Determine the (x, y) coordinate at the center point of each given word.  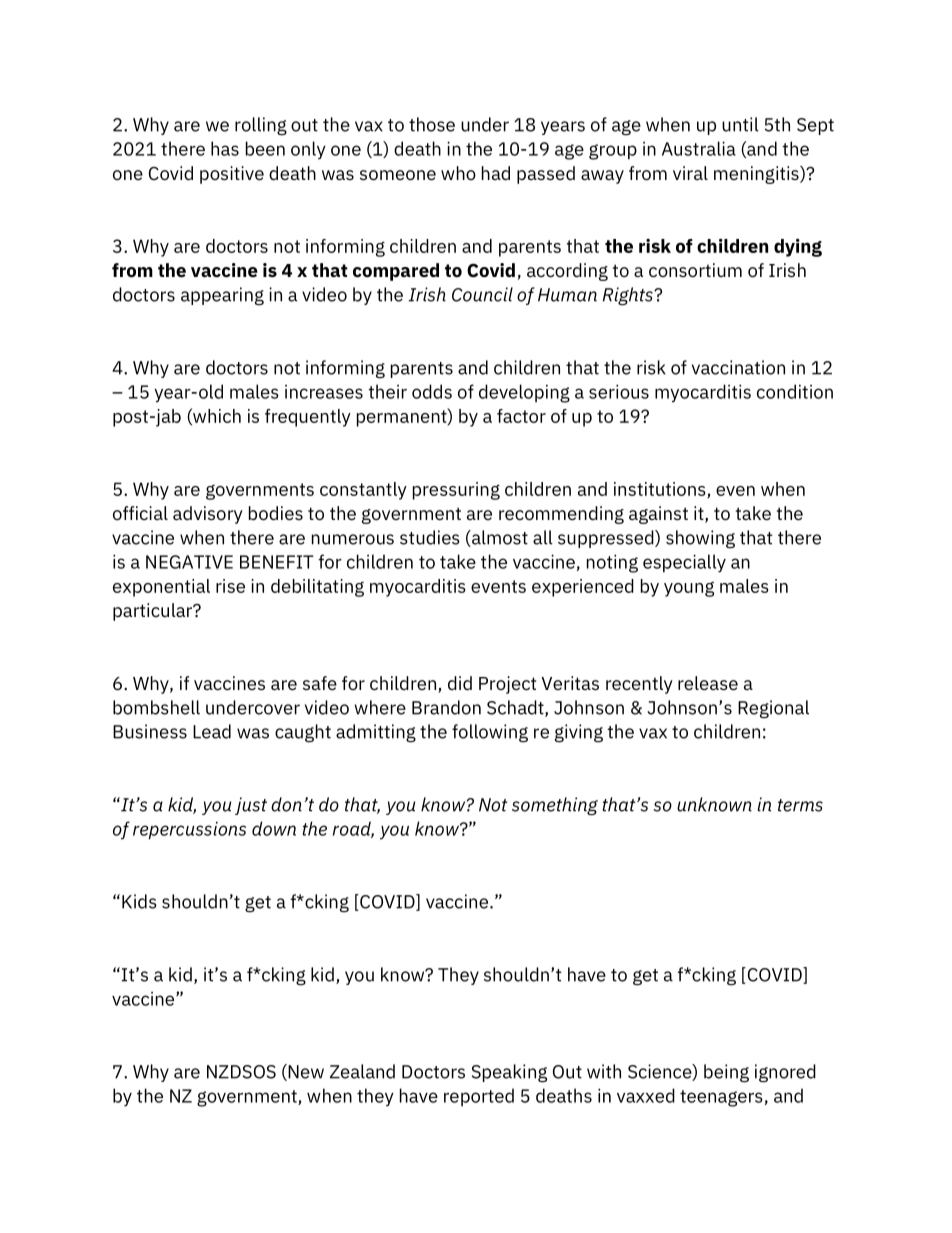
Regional (773, 709)
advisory (208, 515)
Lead (212, 731)
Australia (699, 148)
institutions (661, 490)
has (225, 148)
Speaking (509, 1073)
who (458, 173)
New (305, 1072)
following (490, 733)
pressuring (456, 491)
